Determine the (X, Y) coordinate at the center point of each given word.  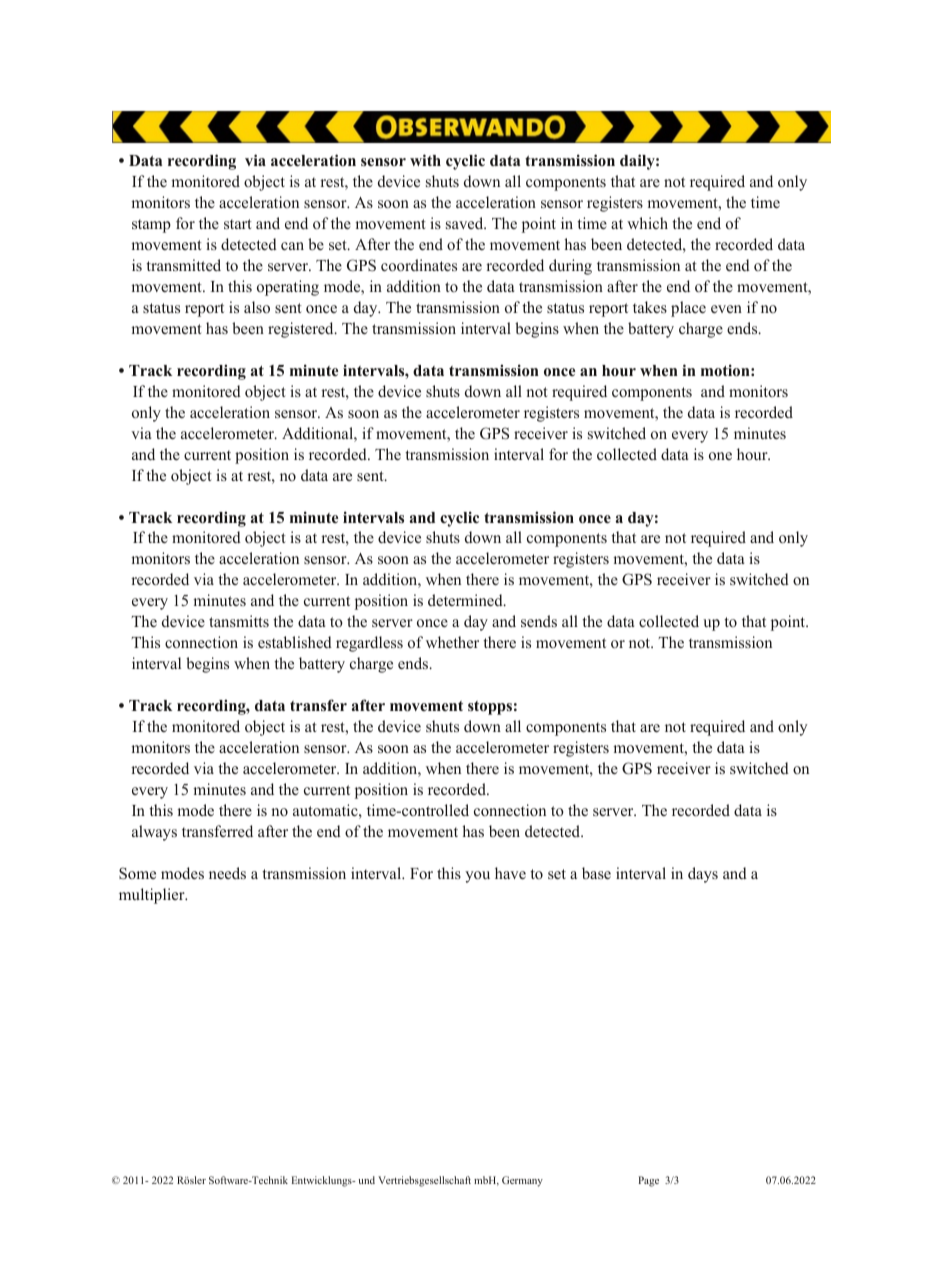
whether (452, 642)
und (367, 1180)
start (238, 224)
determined (466, 600)
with (425, 160)
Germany (522, 1181)
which (647, 223)
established (295, 642)
